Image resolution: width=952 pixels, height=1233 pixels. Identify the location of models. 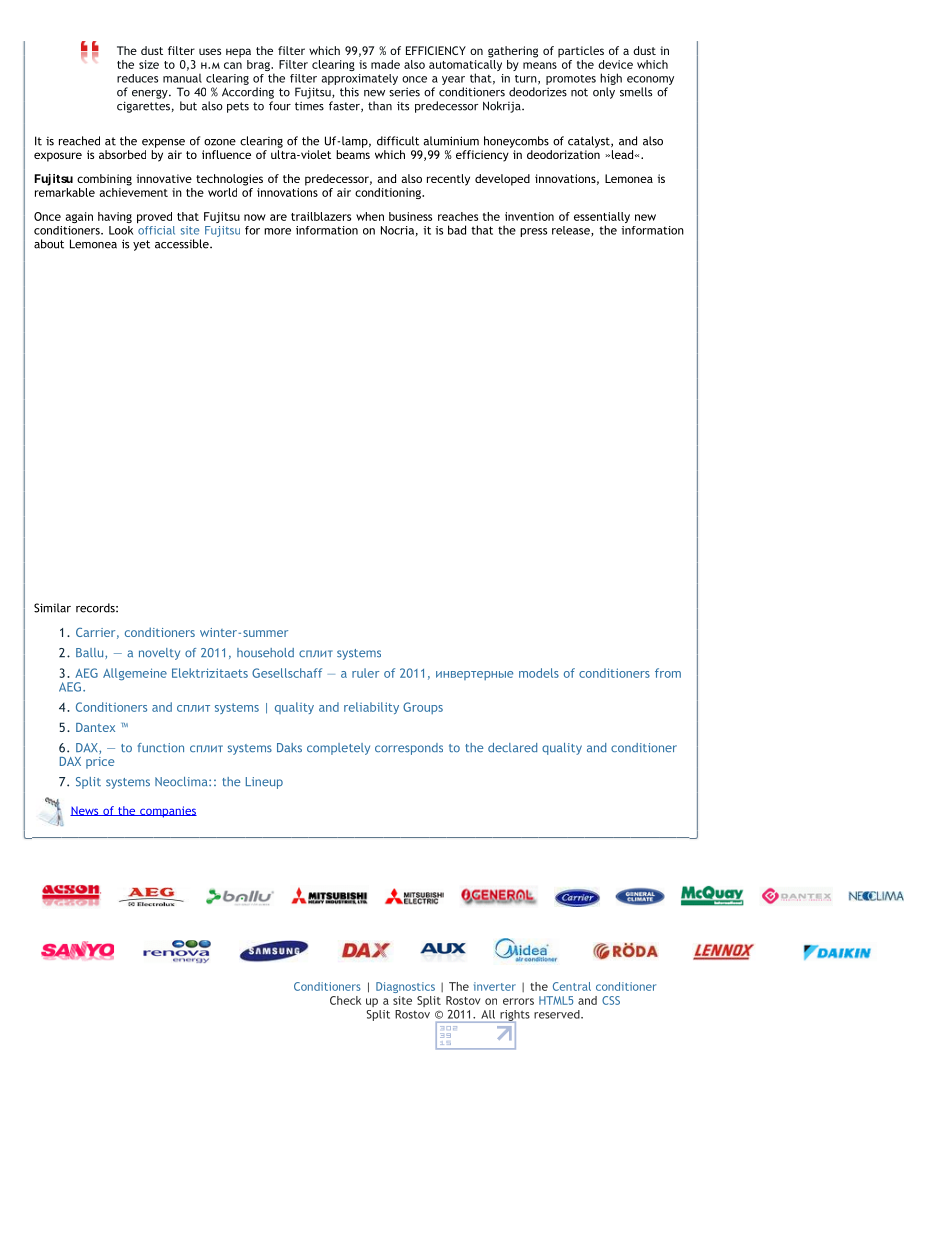
(539, 673).
